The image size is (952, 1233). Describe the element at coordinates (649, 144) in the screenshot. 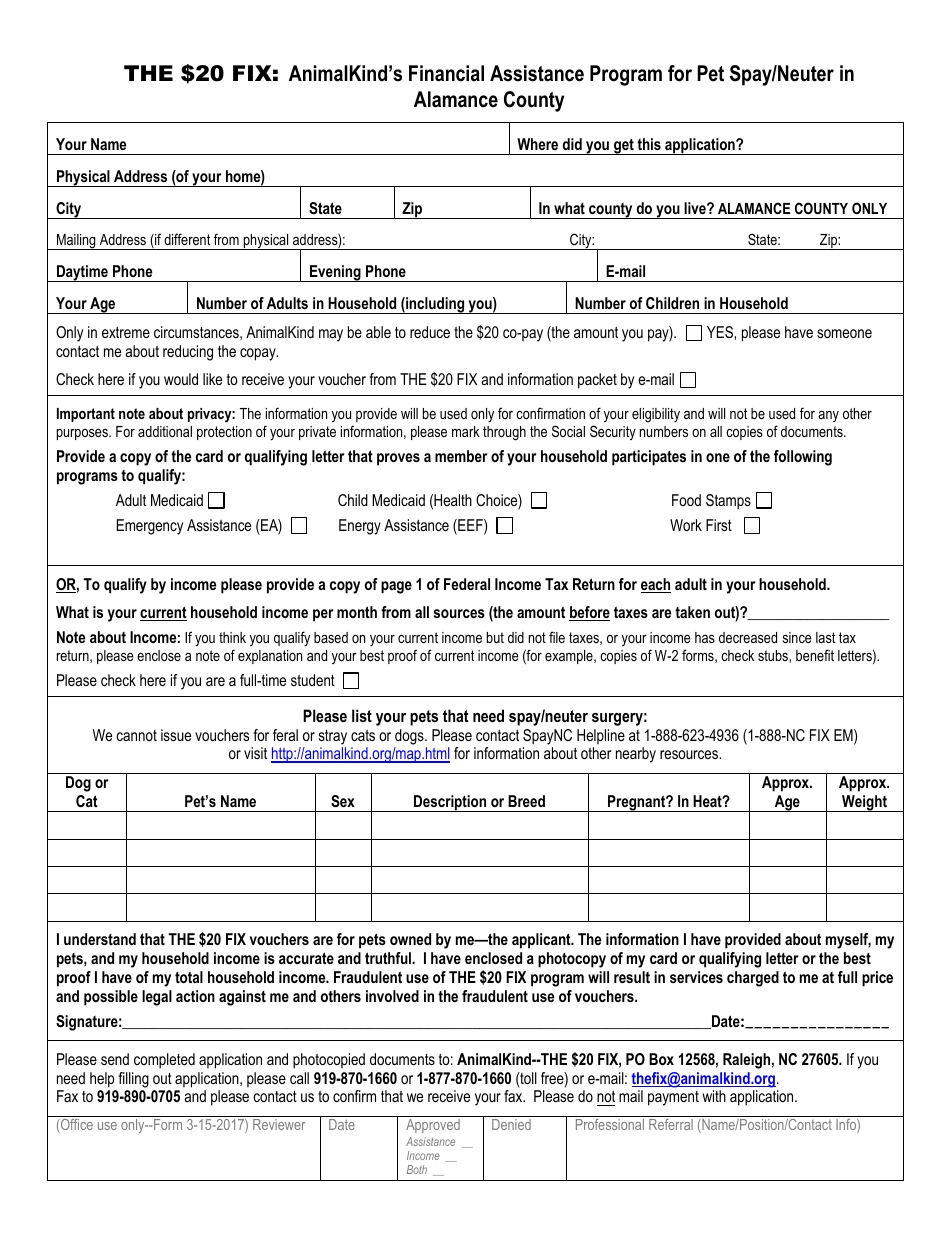

I see `this` at that location.
